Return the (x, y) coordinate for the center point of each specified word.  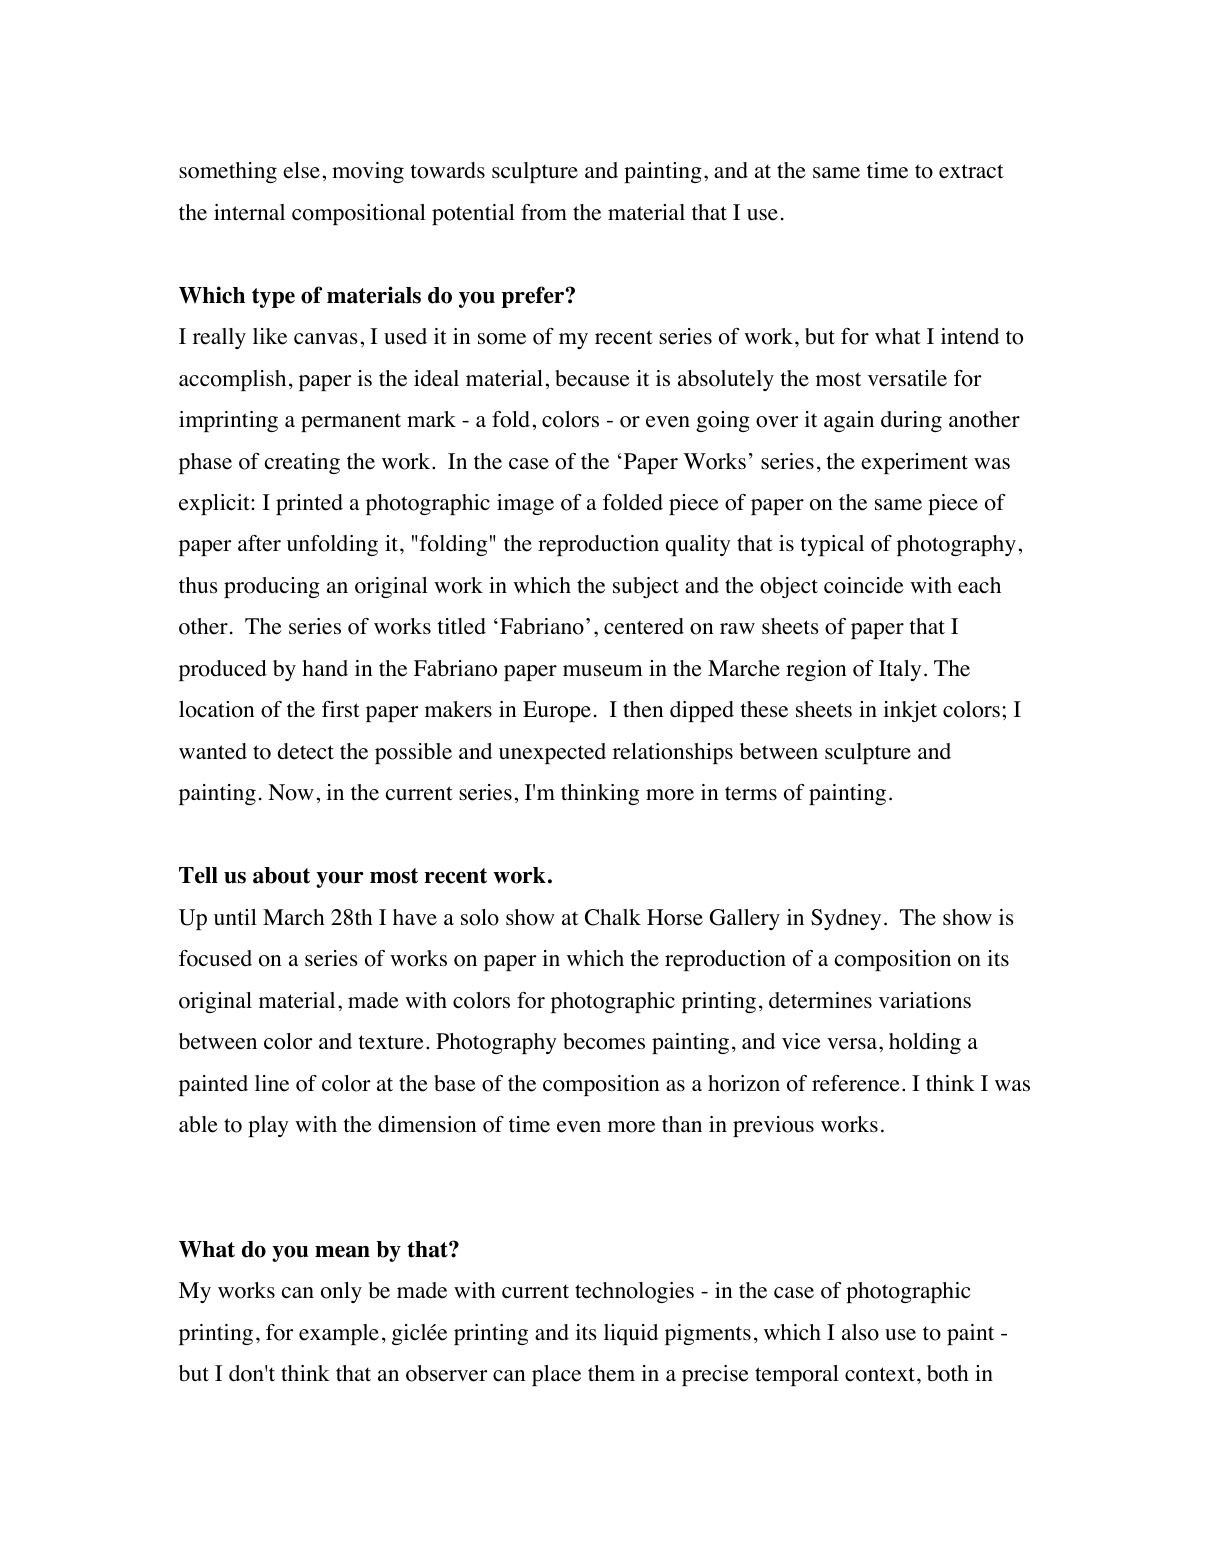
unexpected (552, 753)
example (339, 1334)
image (525, 504)
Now (291, 792)
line (272, 1083)
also (860, 1332)
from (544, 212)
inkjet (910, 711)
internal (249, 212)
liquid (631, 1334)
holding (925, 1043)
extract (971, 171)
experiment (914, 463)
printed (309, 504)
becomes (604, 1041)
